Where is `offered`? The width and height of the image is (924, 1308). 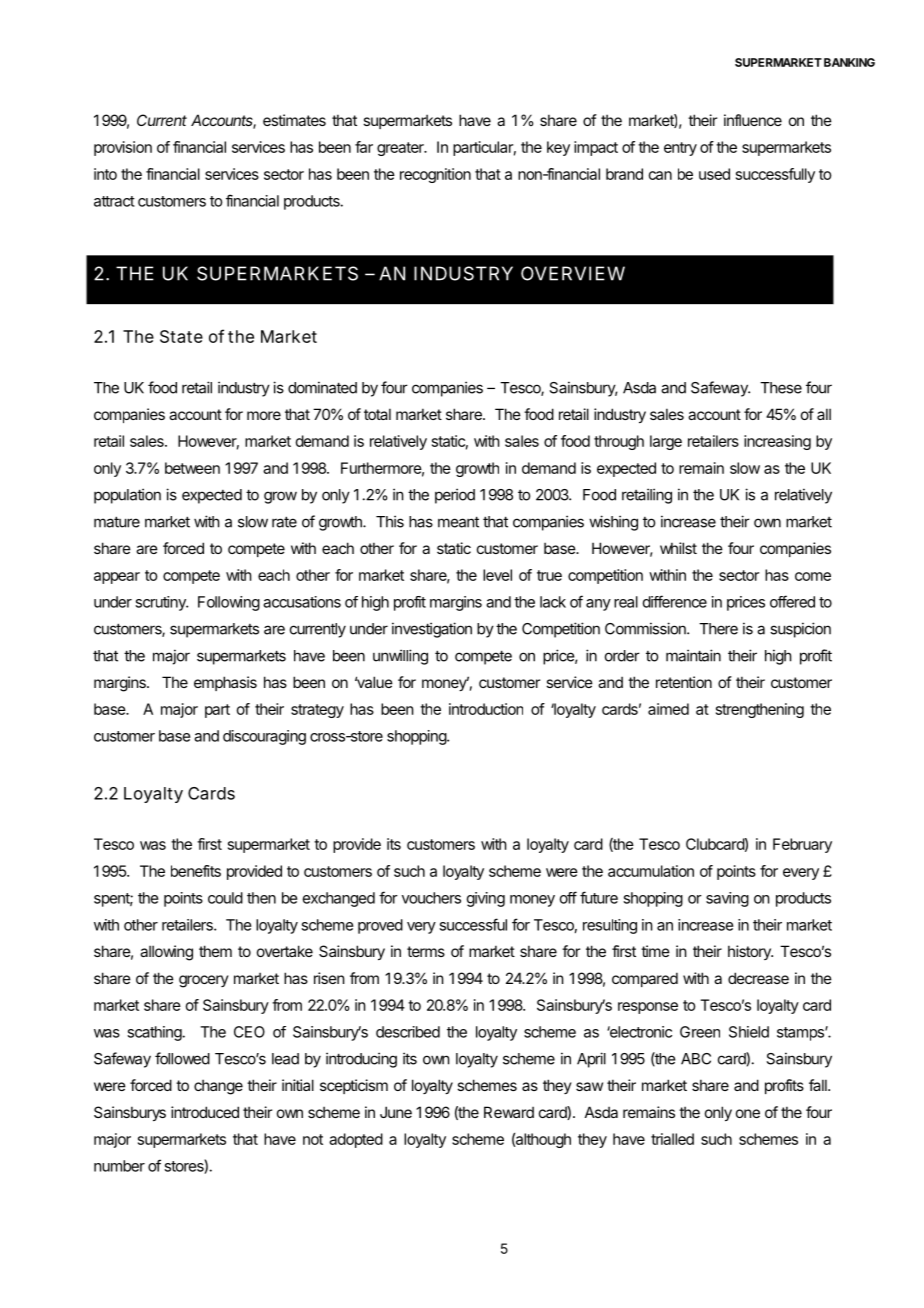
offered is located at coordinates (792, 601).
